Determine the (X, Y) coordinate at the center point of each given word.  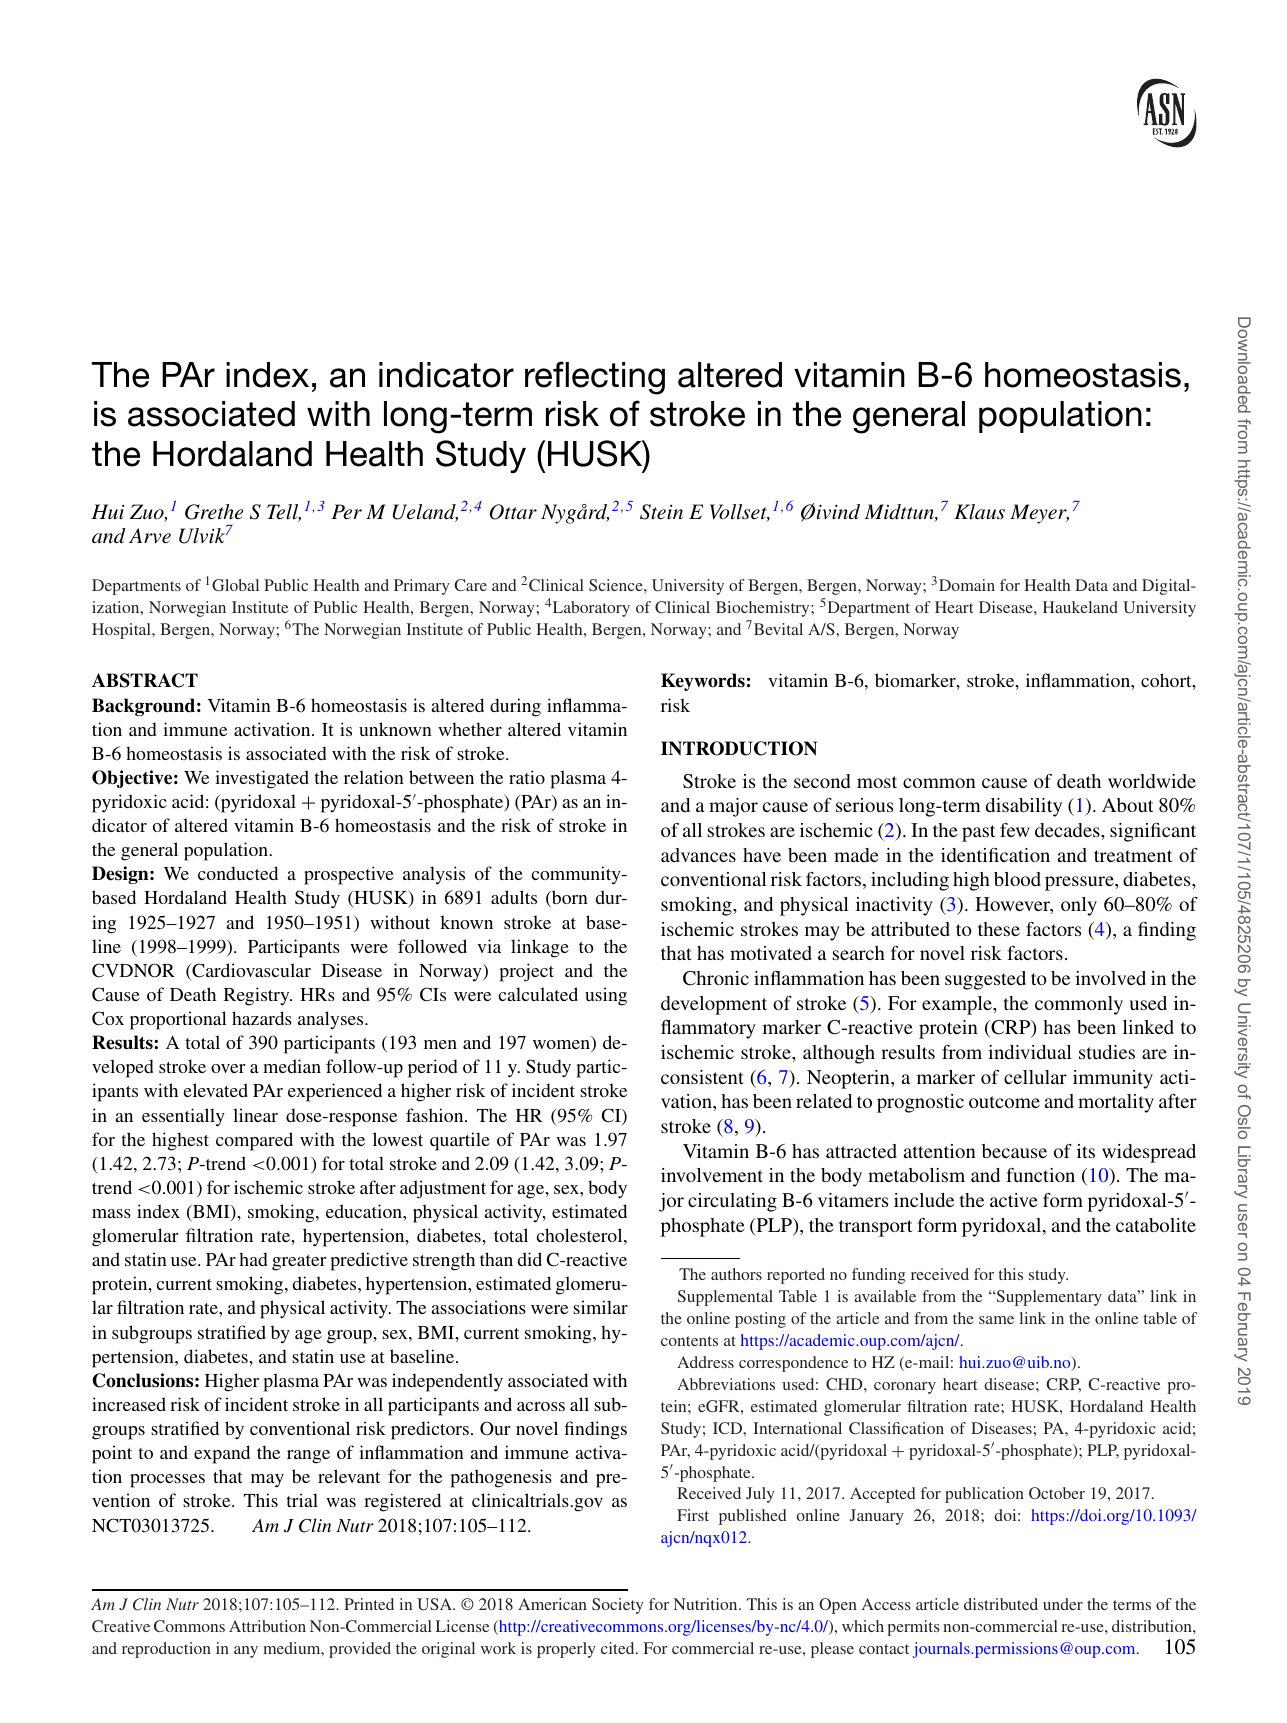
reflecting (595, 378)
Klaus (979, 511)
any (246, 1652)
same (996, 1320)
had (253, 1259)
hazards (262, 1018)
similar (600, 1307)
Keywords (703, 682)
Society (618, 1606)
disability (1024, 807)
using (606, 996)
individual (1030, 1052)
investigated (262, 779)
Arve (150, 535)
